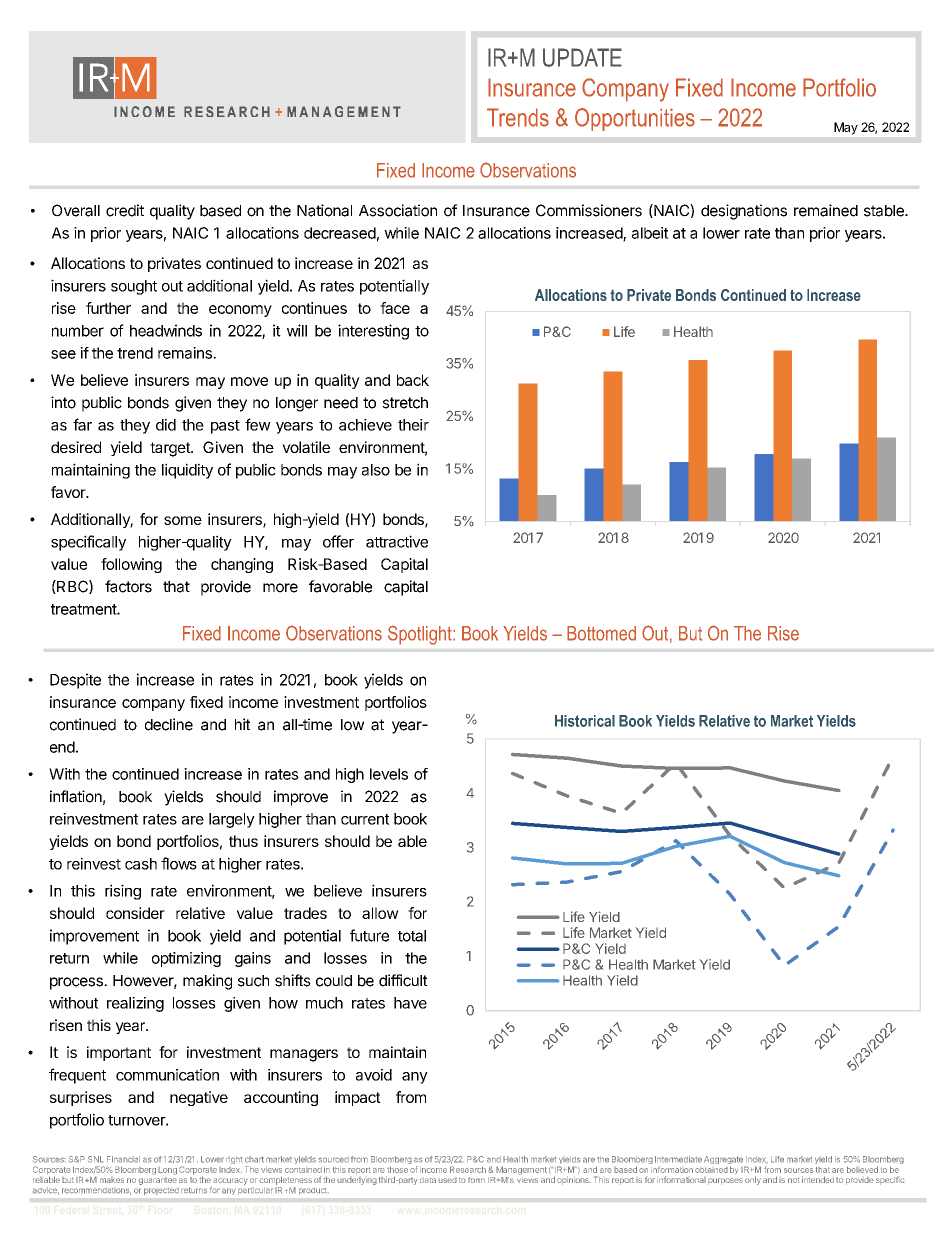  What do you see at coordinates (421, 635) in the screenshot?
I see `Spotlight` at bounding box center [421, 635].
